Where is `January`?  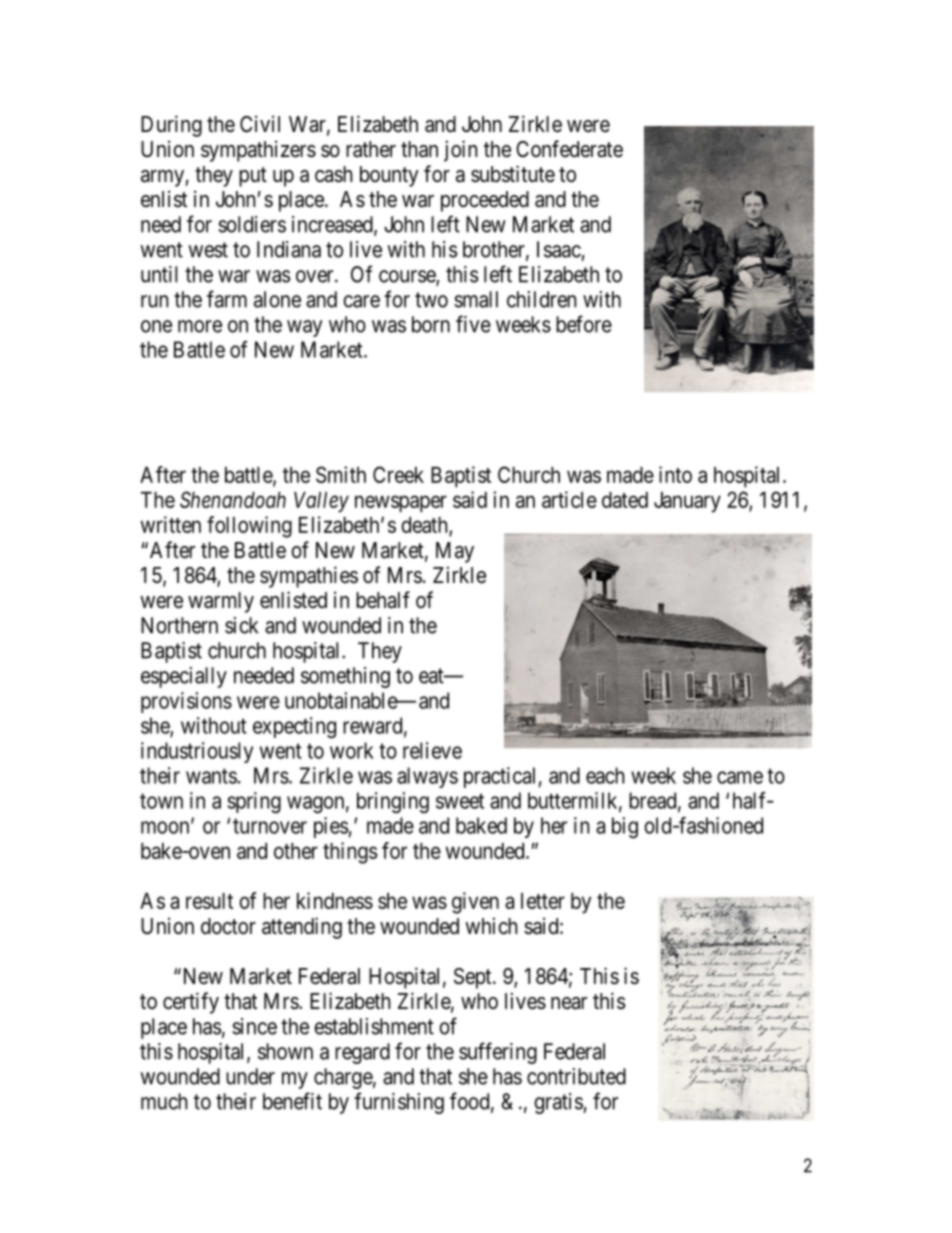 January is located at coordinates (687, 502).
